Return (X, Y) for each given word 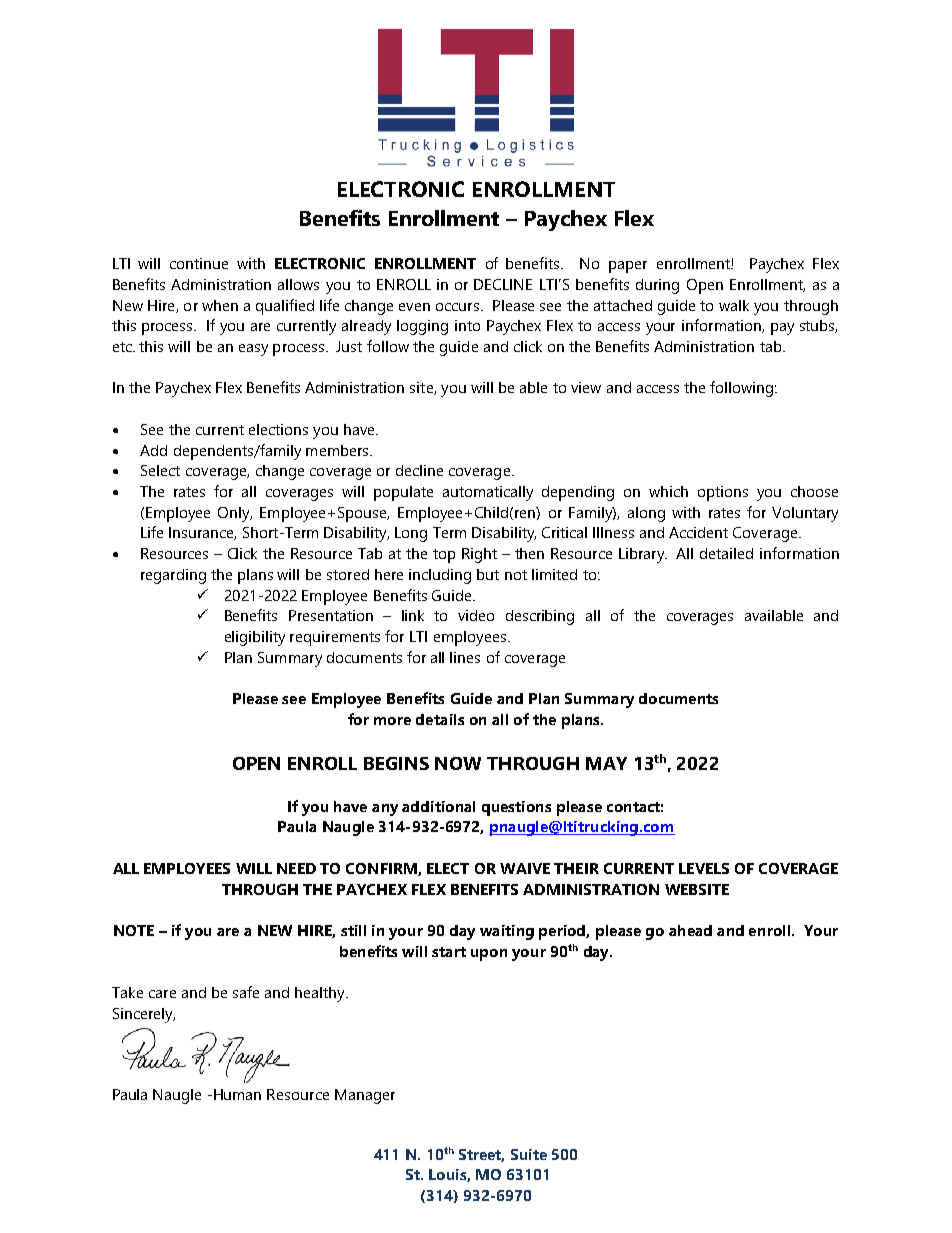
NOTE (134, 930)
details (440, 719)
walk (734, 305)
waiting (507, 932)
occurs (459, 307)
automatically (488, 493)
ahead (690, 930)
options (723, 493)
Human (237, 1094)
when (220, 305)
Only (235, 514)
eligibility (255, 638)
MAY (606, 763)
